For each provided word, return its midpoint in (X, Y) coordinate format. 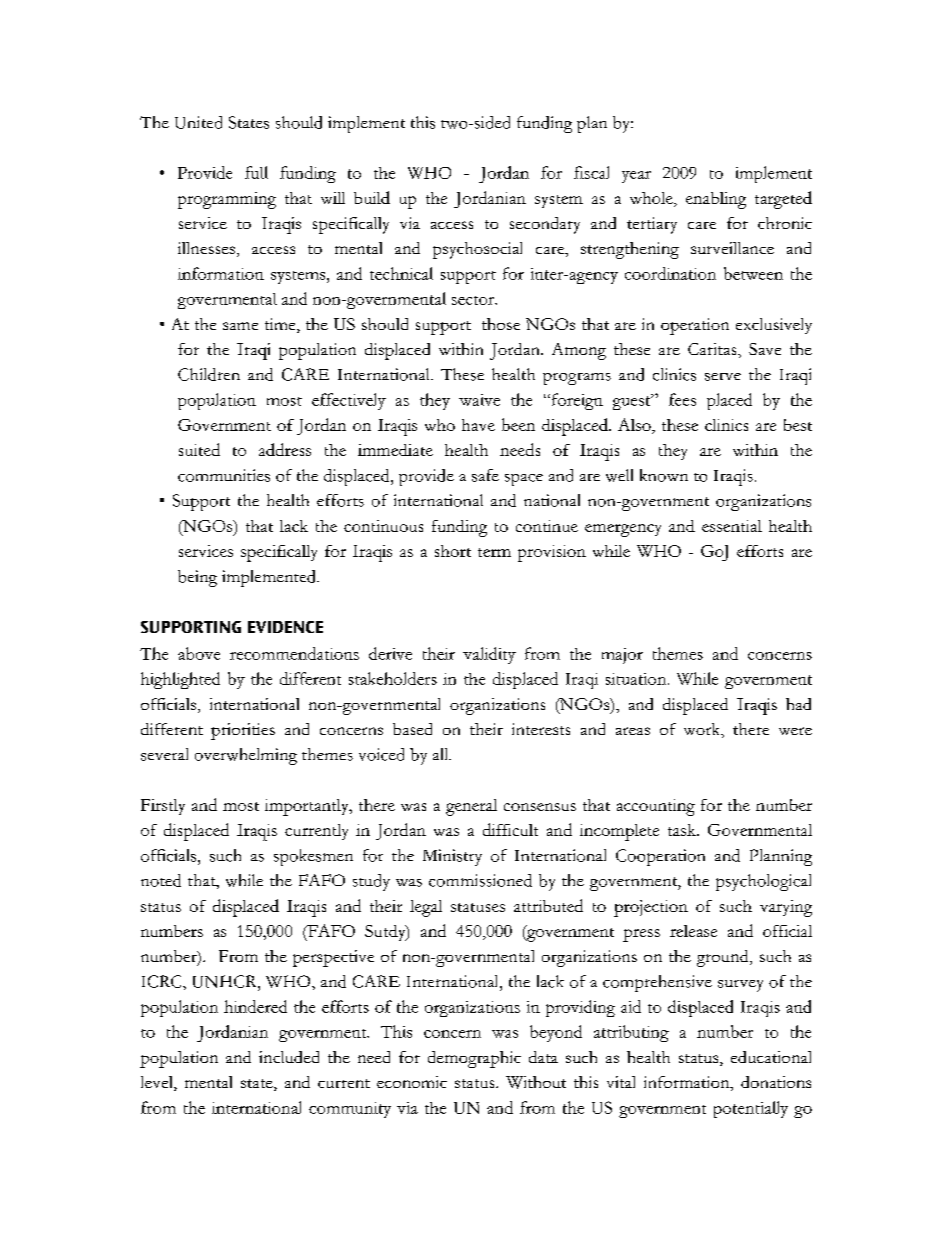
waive (479, 400)
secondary (545, 225)
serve (723, 377)
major (622, 656)
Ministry (452, 857)
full (256, 172)
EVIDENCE (285, 627)
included (289, 1057)
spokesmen (313, 857)
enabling (716, 200)
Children (209, 374)
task (683, 830)
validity (489, 655)
